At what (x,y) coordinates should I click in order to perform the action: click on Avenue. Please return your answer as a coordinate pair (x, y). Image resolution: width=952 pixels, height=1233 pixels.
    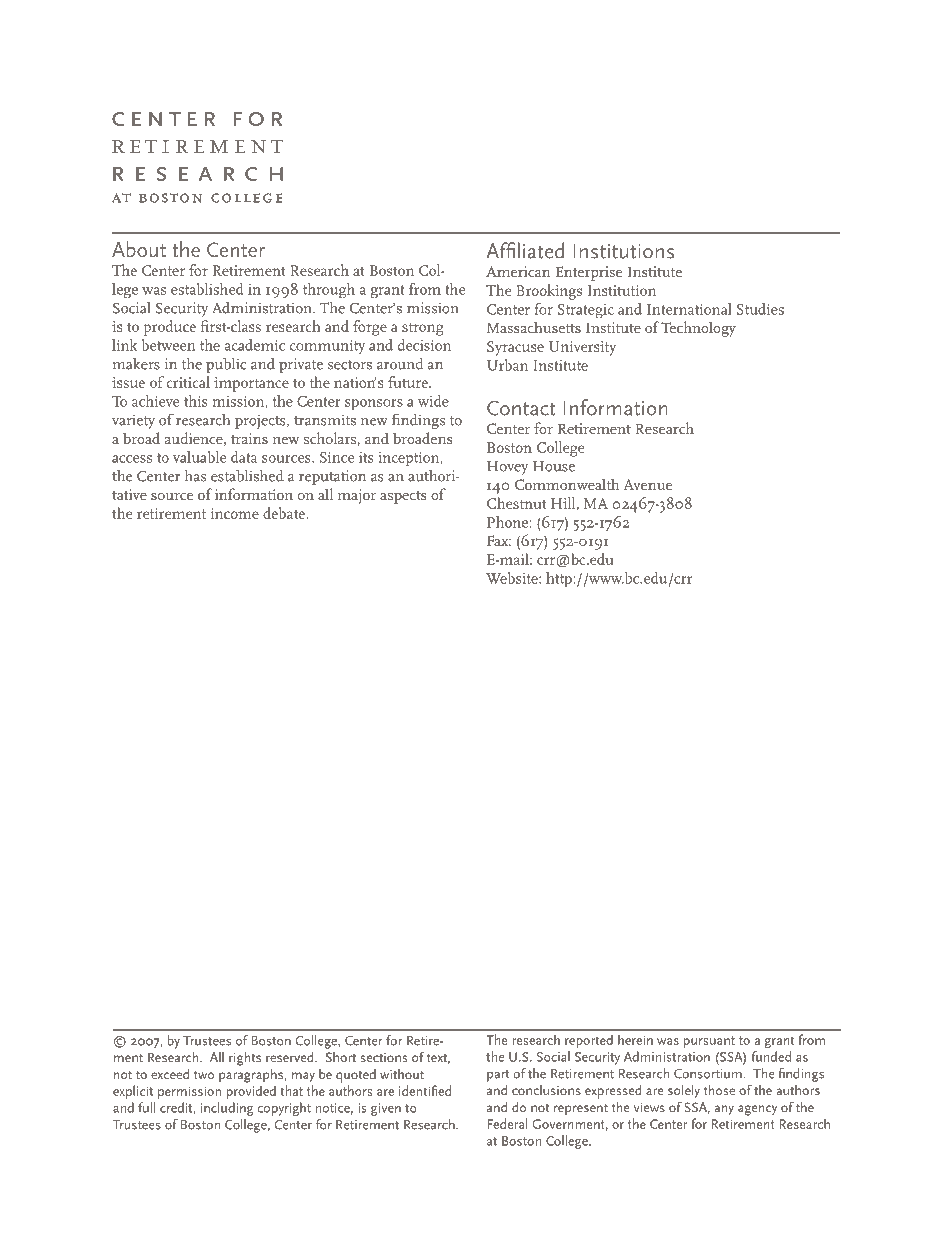
    Looking at the image, I should click on (647, 484).
